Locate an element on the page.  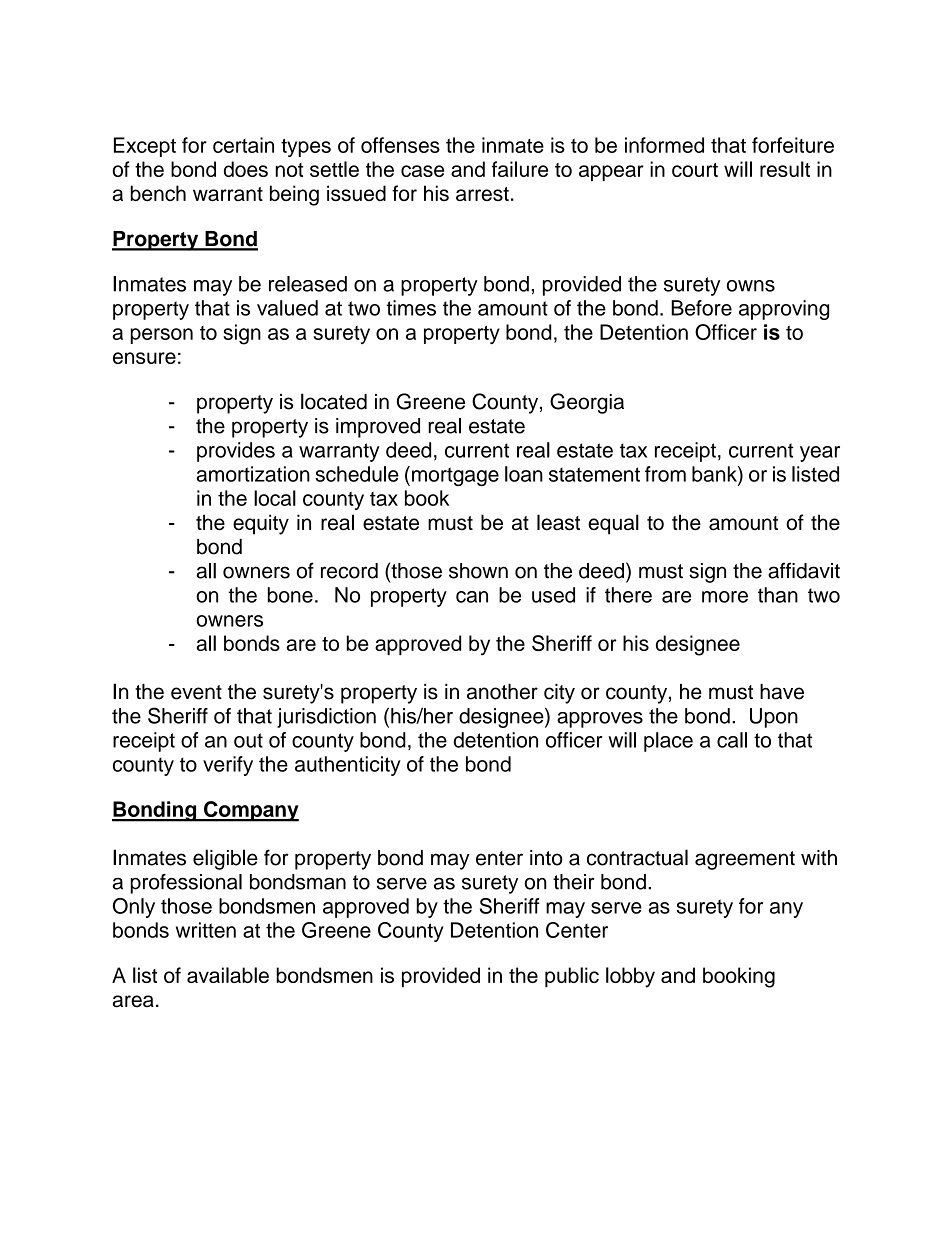
event is located at coordinates (196, 692).
